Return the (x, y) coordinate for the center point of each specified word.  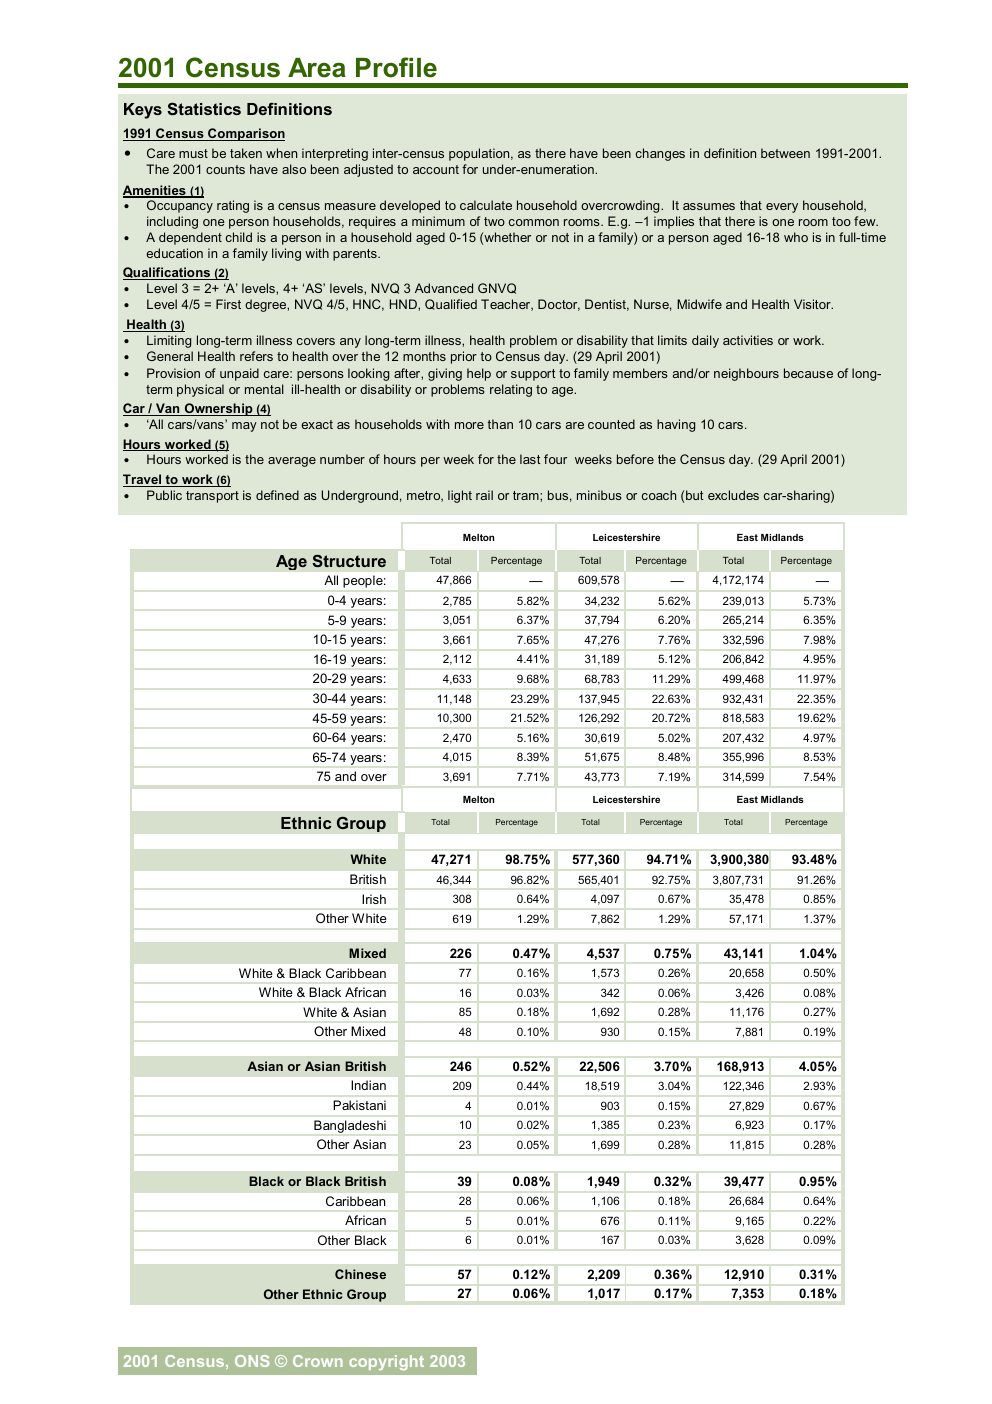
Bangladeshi (350, 1126)
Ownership (219, 409)
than (500, 424)
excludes (733, 495)
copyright (386, 1362)
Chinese (360, 1274)
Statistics (204, 108)
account (436, 169)
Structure (349, 561)
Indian (368, 1085)
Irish (374, 899)
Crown (318, 1361)
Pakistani (359, 1105)
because (808, 373)
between (785, 153)
